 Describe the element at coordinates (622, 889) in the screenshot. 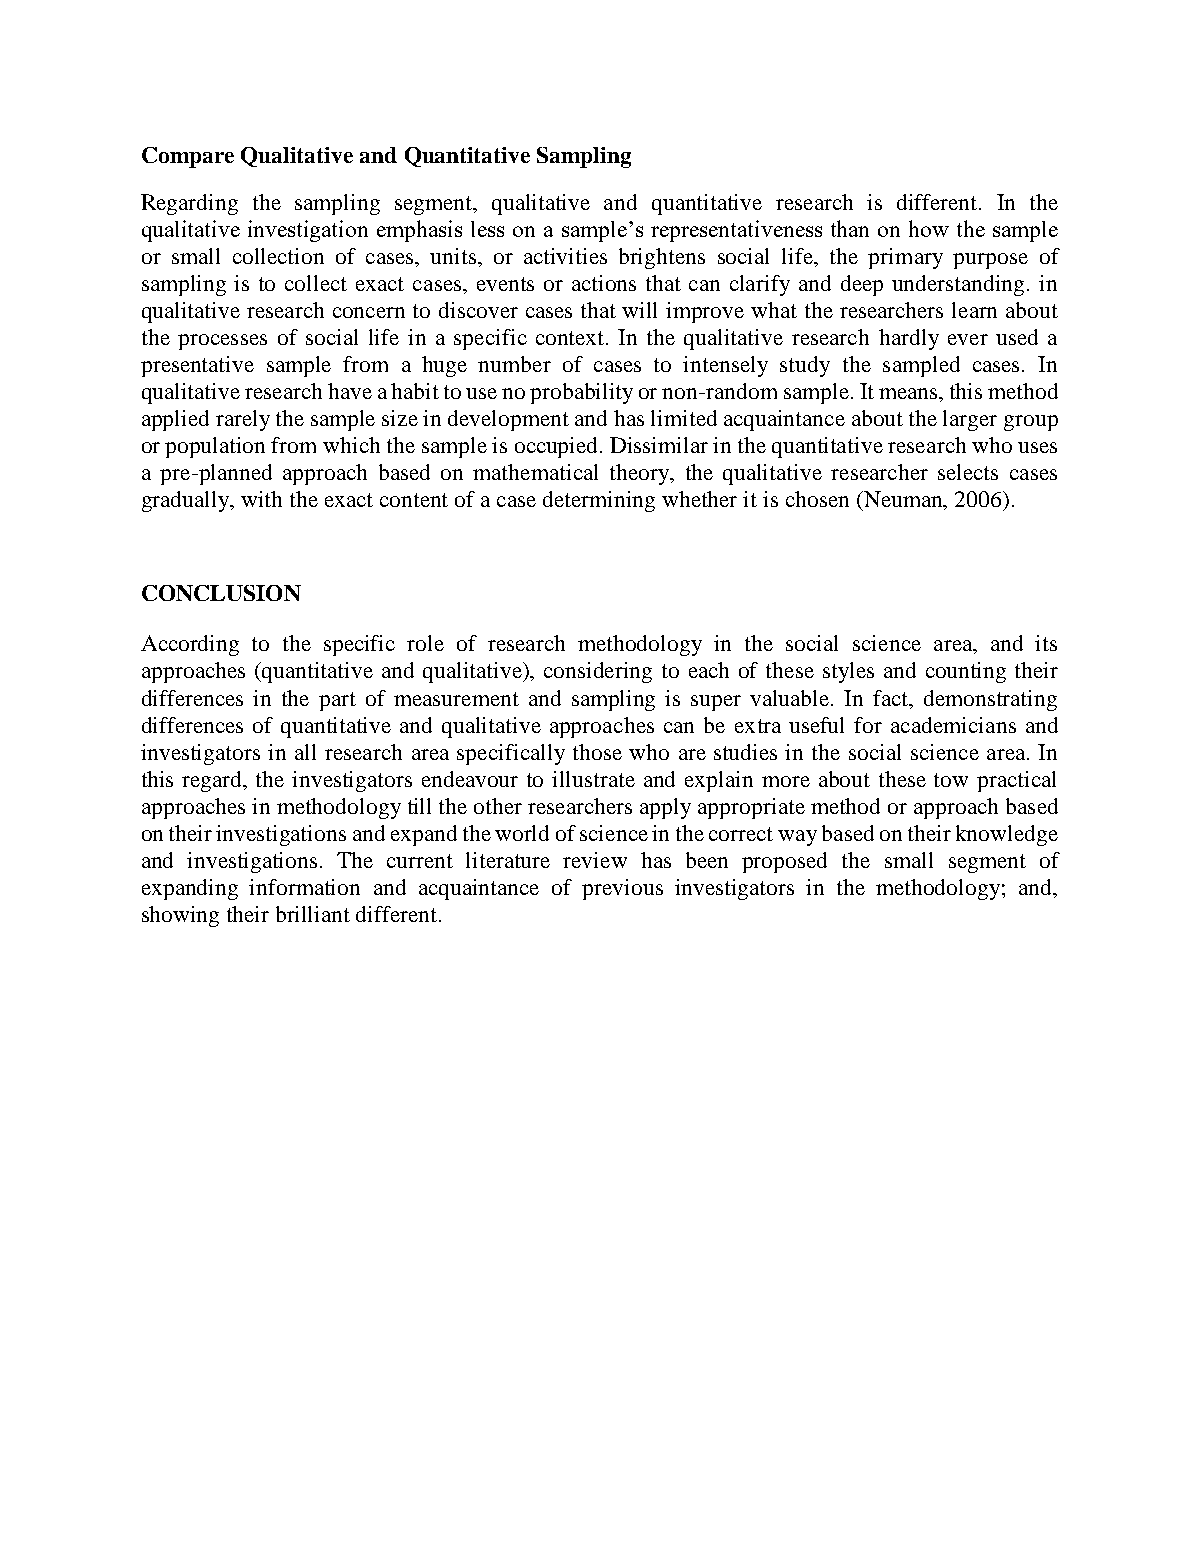

I see `previous` at that location.
